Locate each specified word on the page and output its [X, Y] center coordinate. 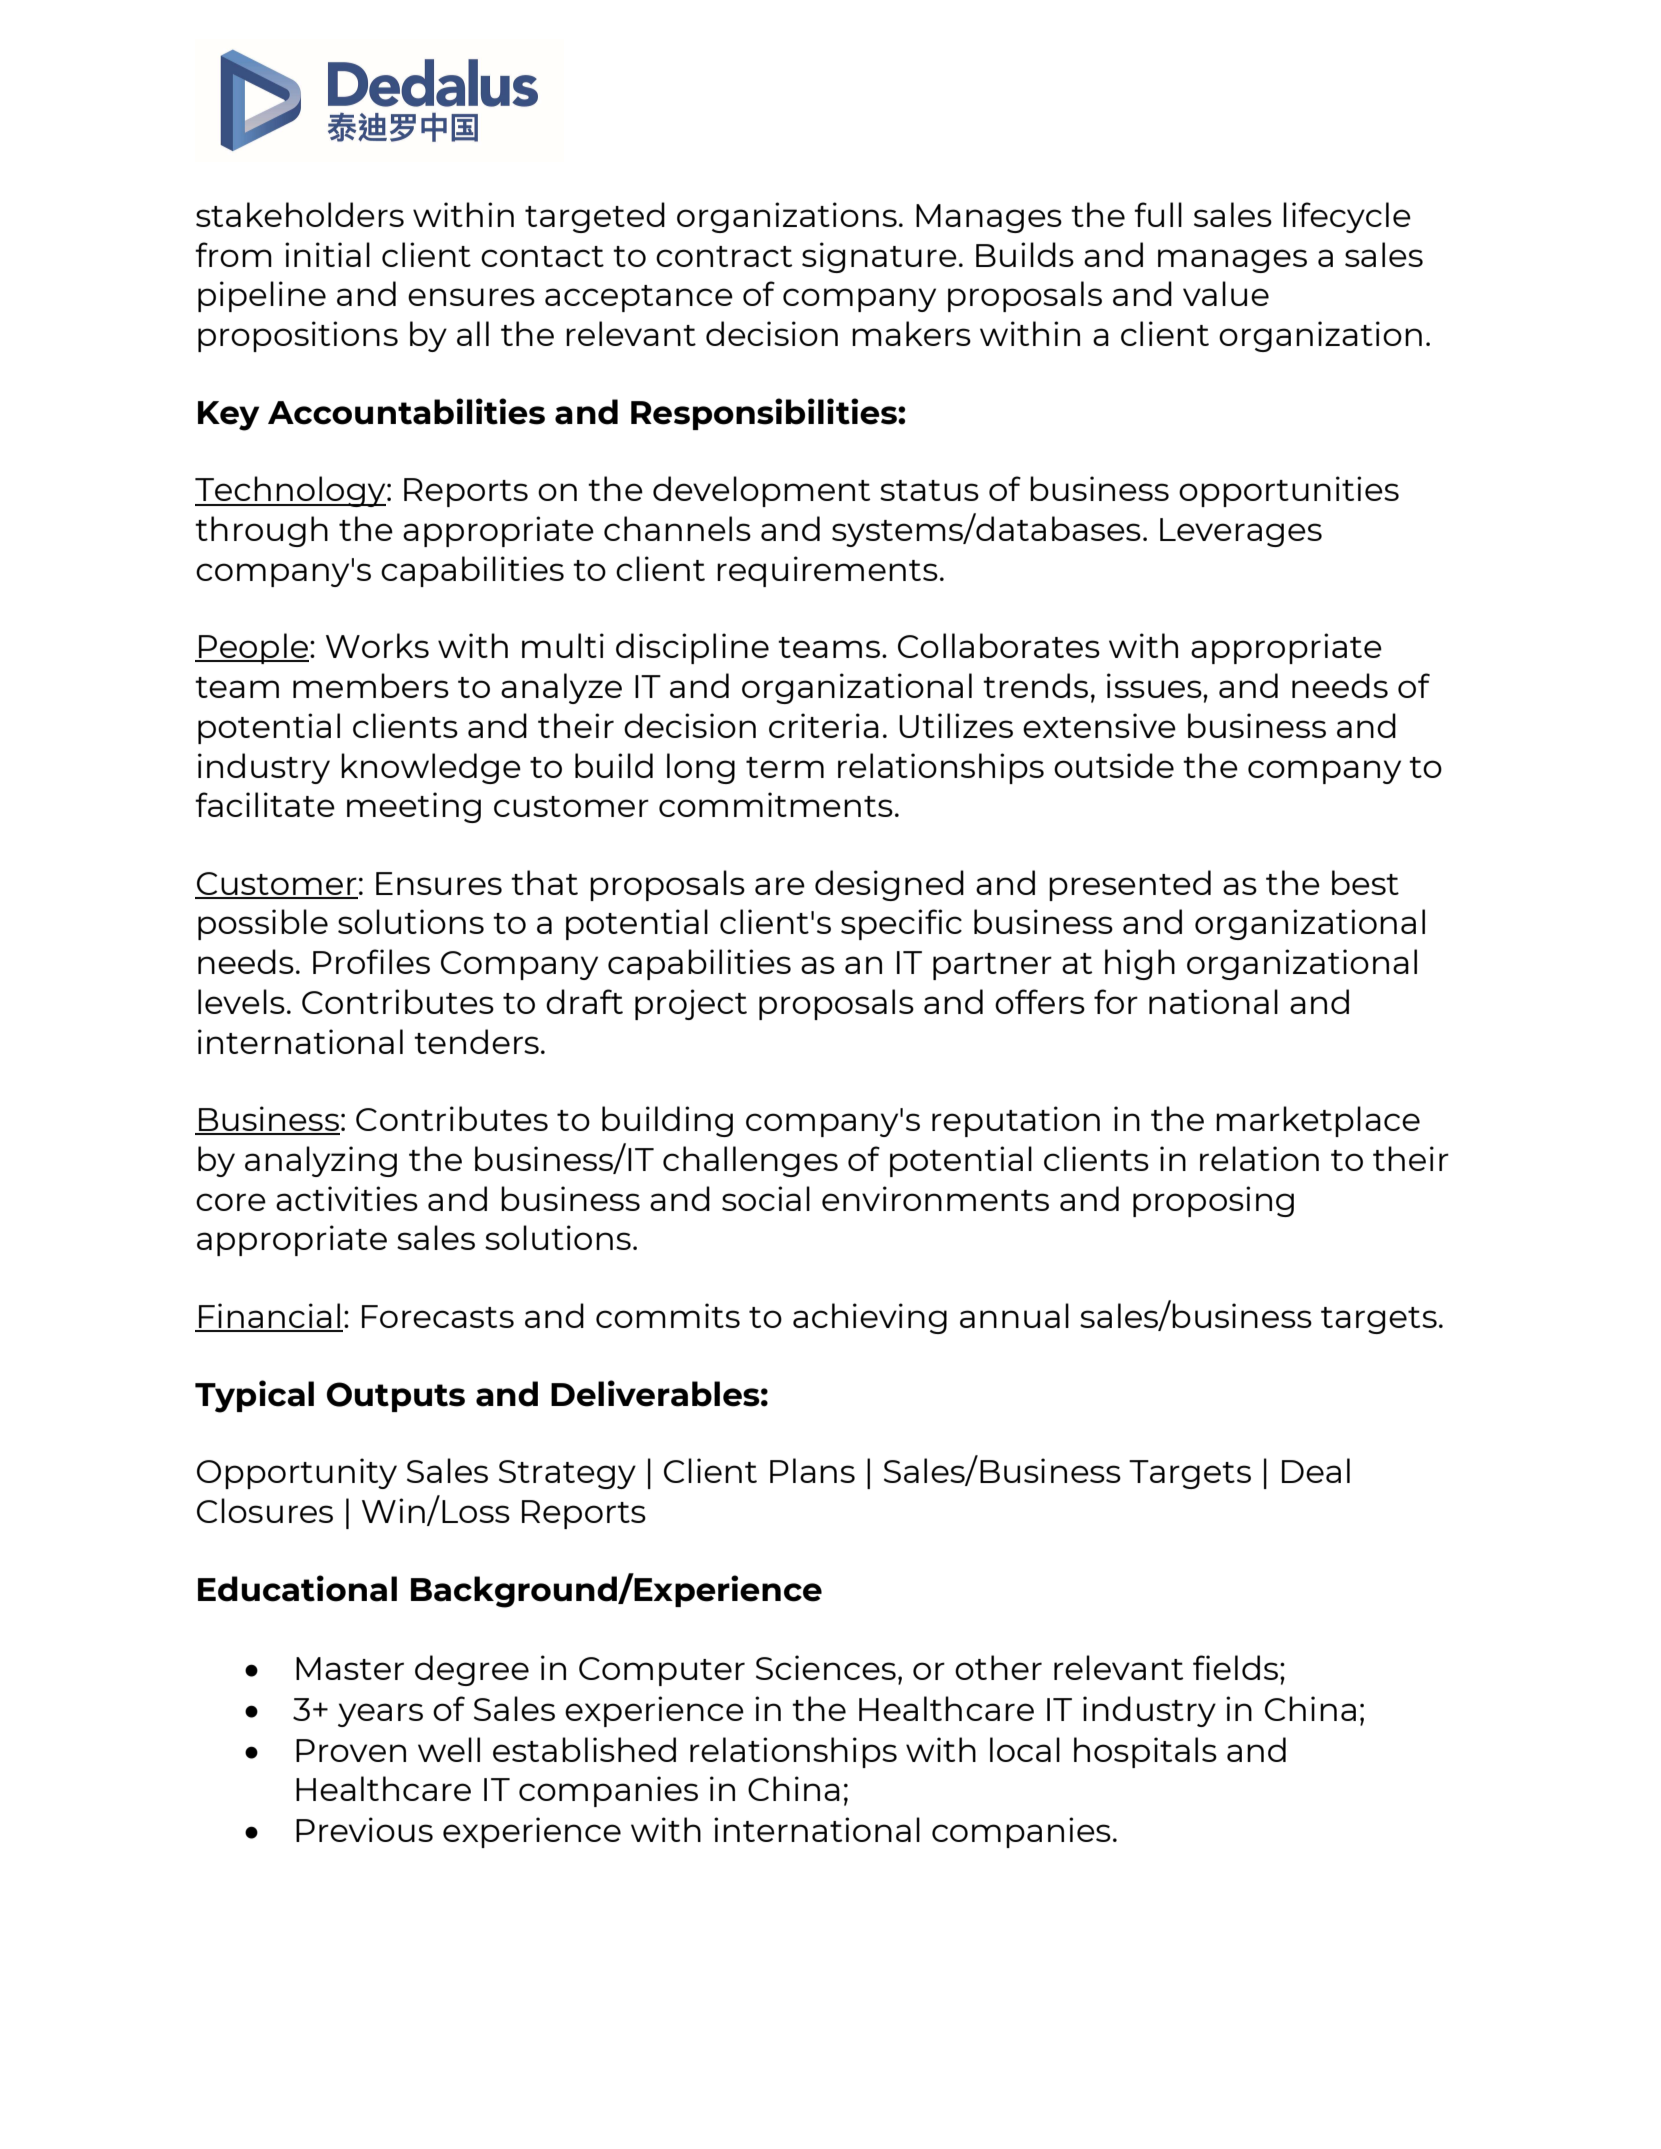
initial [327, 254]
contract [724, 256]
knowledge [431, 768]
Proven [351, 1750]
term [785, 767]
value [1226, 293]
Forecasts [438, 1316]
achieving [870, 1318]
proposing [1213, 1201]
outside [1114, 765]
